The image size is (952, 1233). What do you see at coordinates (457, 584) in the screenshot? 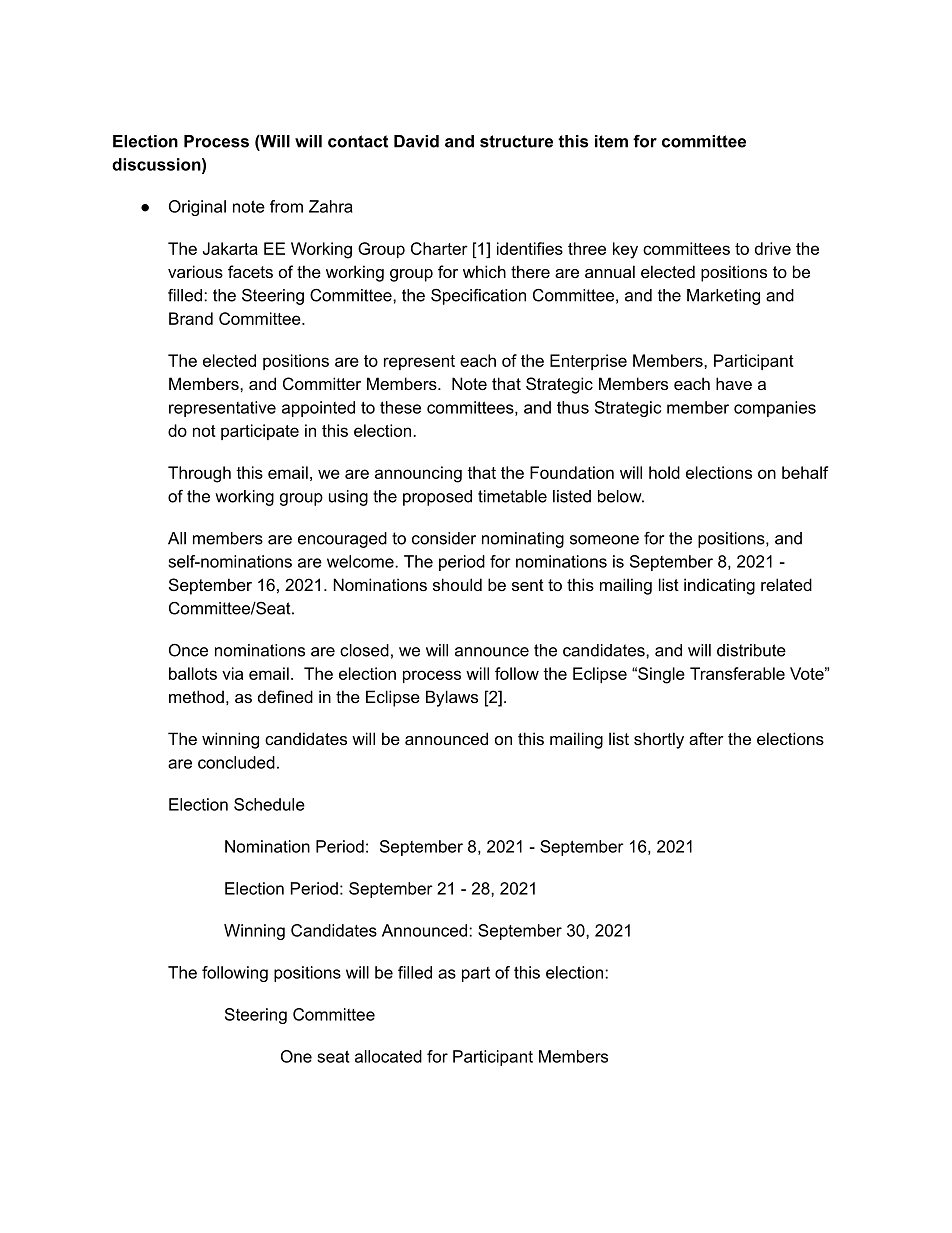
I see `should` at bounding box center [457, 584].
